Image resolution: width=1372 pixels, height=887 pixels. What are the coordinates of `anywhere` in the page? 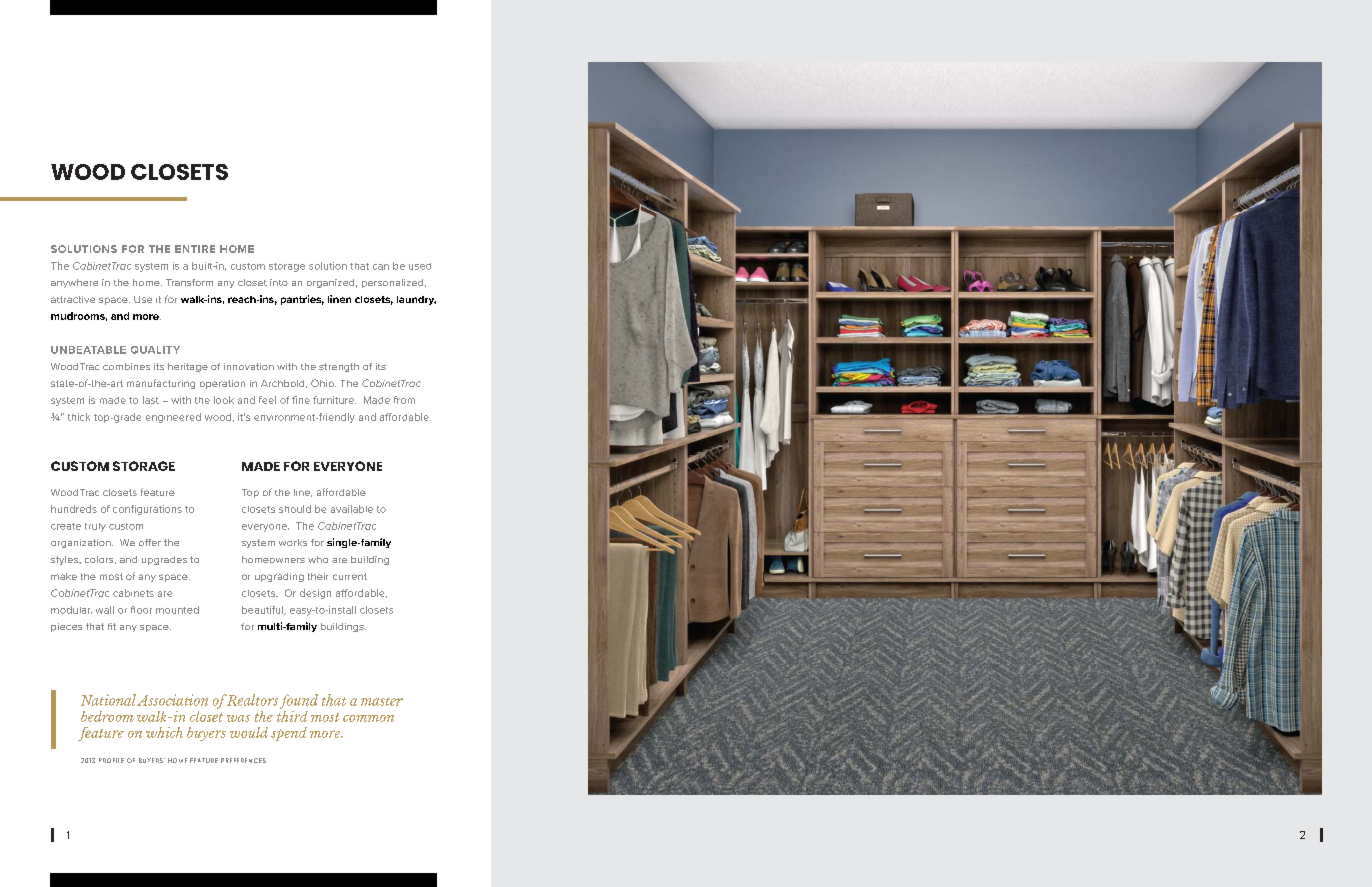 It's located at (74, 283).
